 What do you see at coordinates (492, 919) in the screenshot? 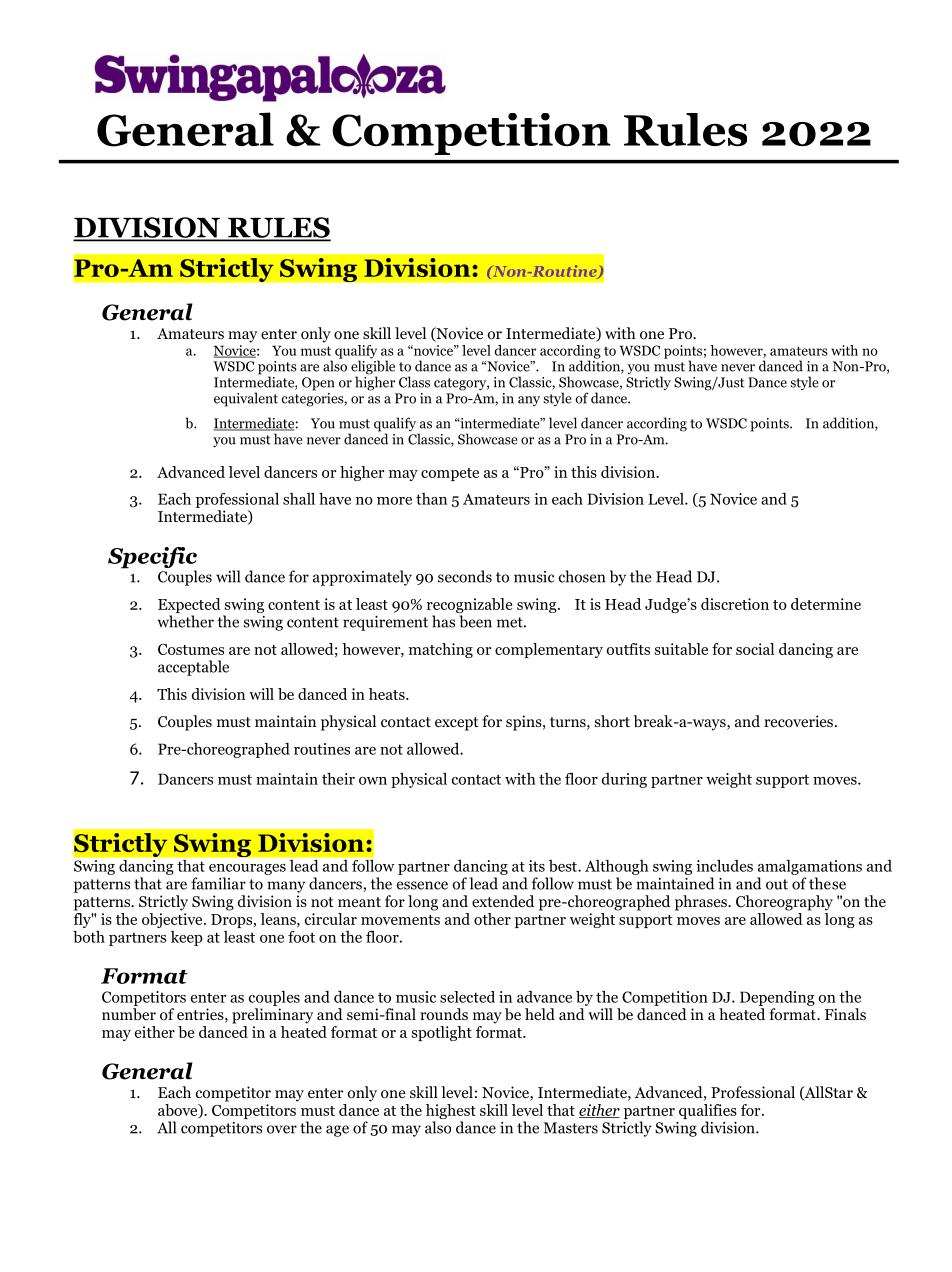
I see `other` at bounding box center [492, 919].
